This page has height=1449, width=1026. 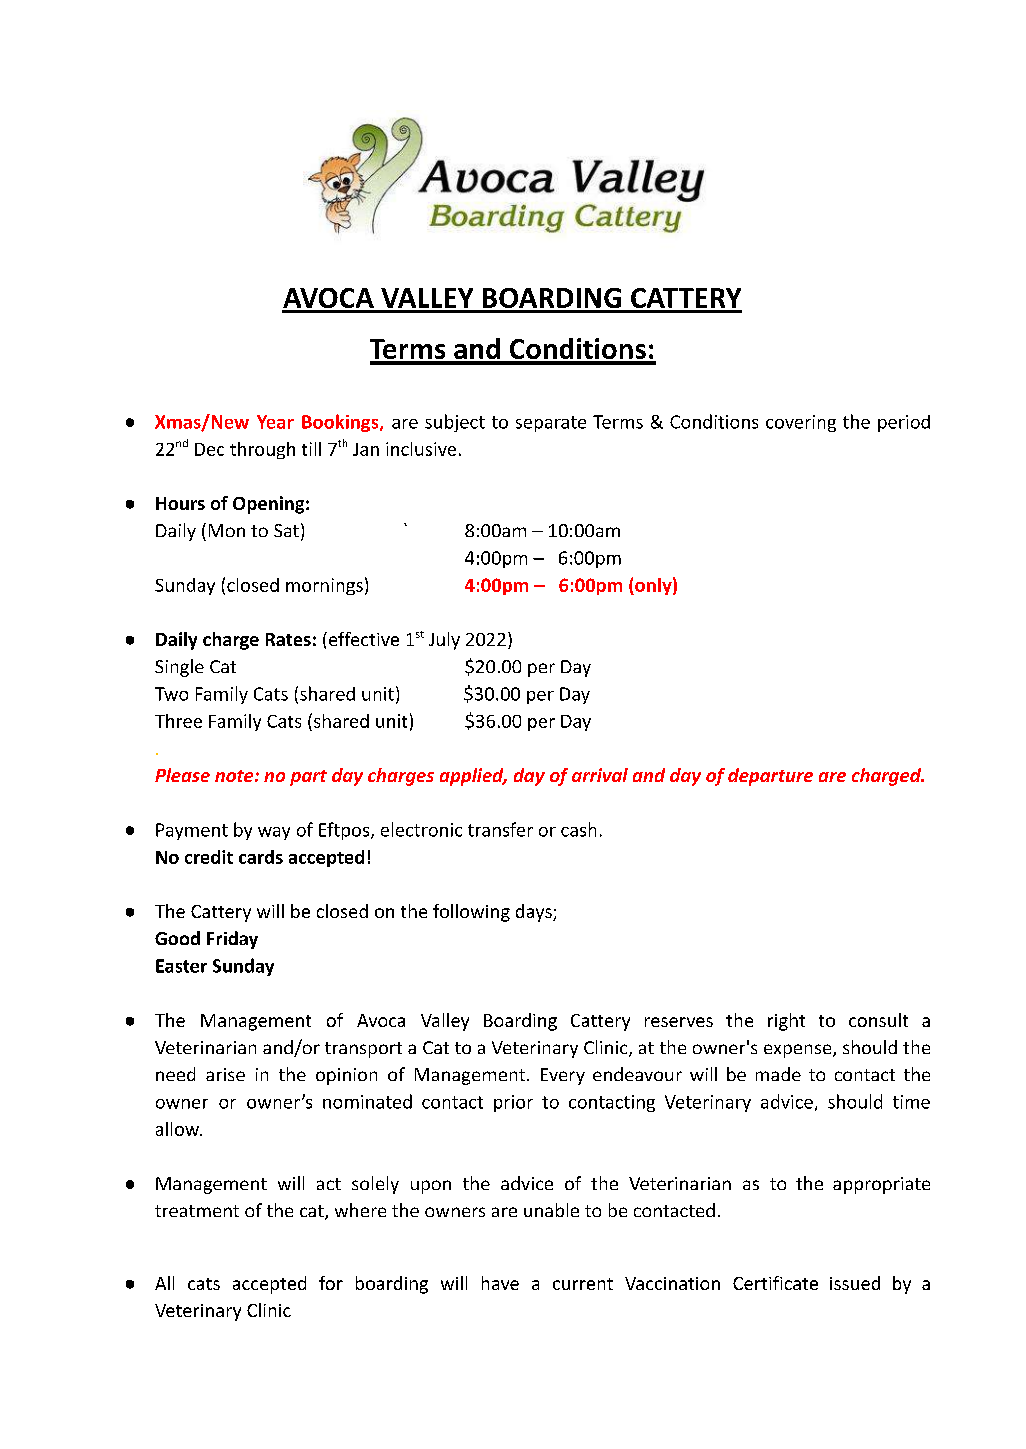 What do you see at coordinates (801, 423) in the page?
I see `covering` at bounding box center [801, 423].
